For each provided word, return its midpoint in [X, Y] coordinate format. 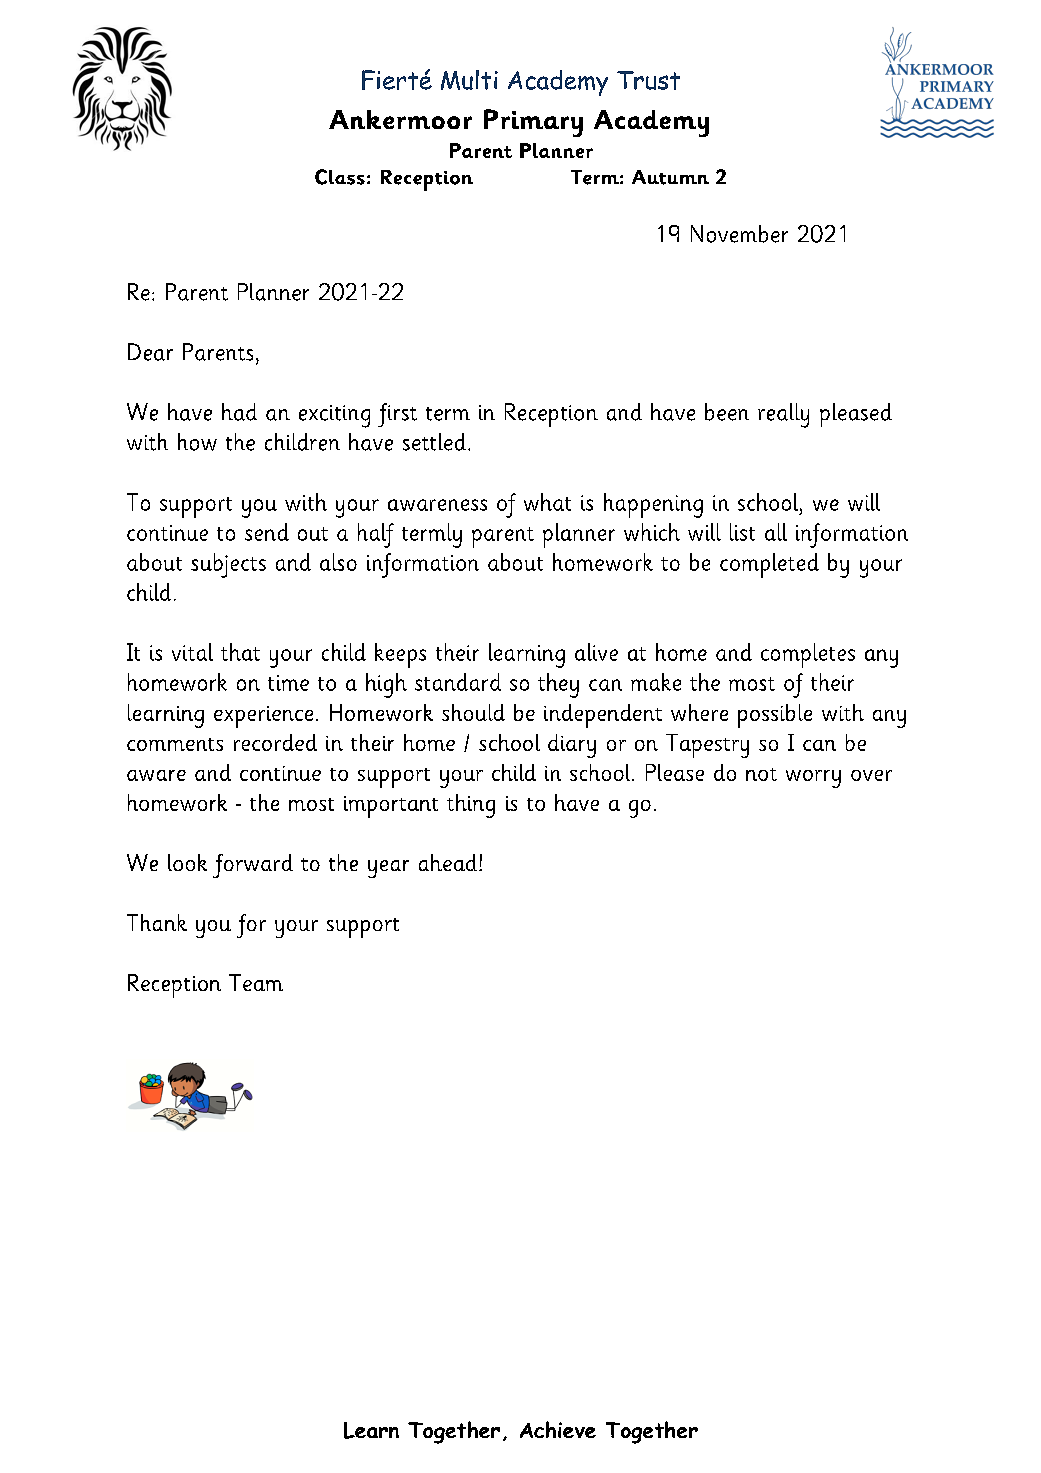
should [473, 712]
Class [340, 177]
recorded [275, 742]
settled [434, 442]
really [783, 415]
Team [256, 982]
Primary [533, 123]
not [761, 774]
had [239, 412]
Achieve [558, 1429]
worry [813, 779]
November [739, 234]
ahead [449, 862]
